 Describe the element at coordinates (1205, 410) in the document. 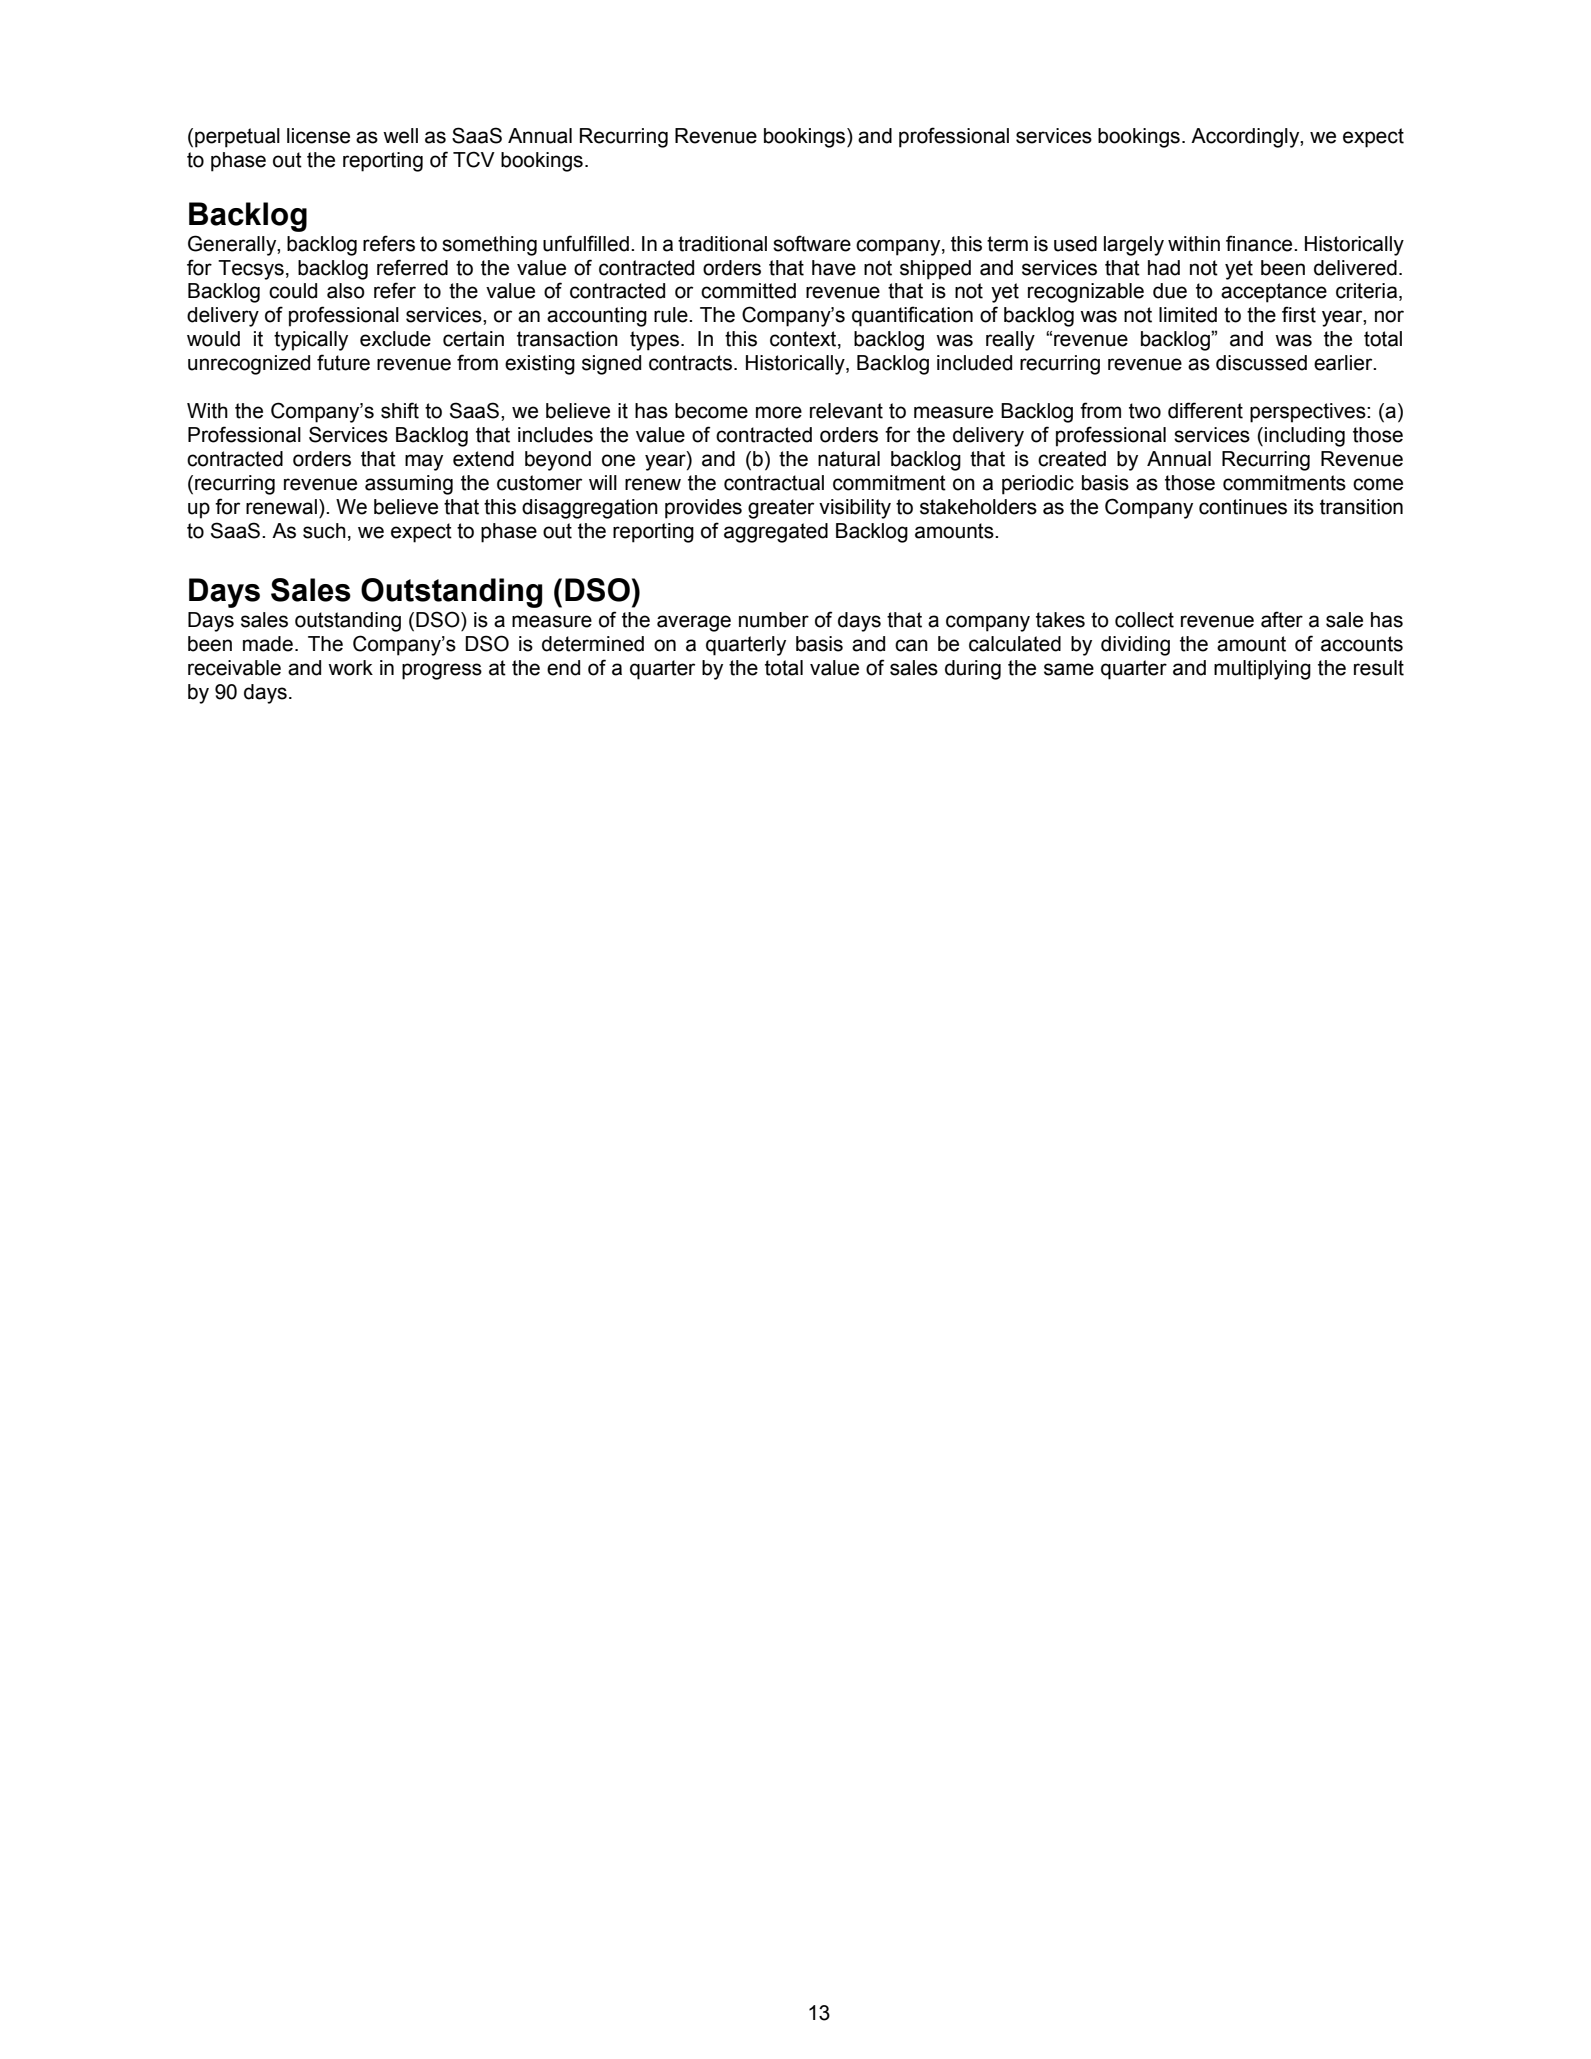

I see `different` at that location.
